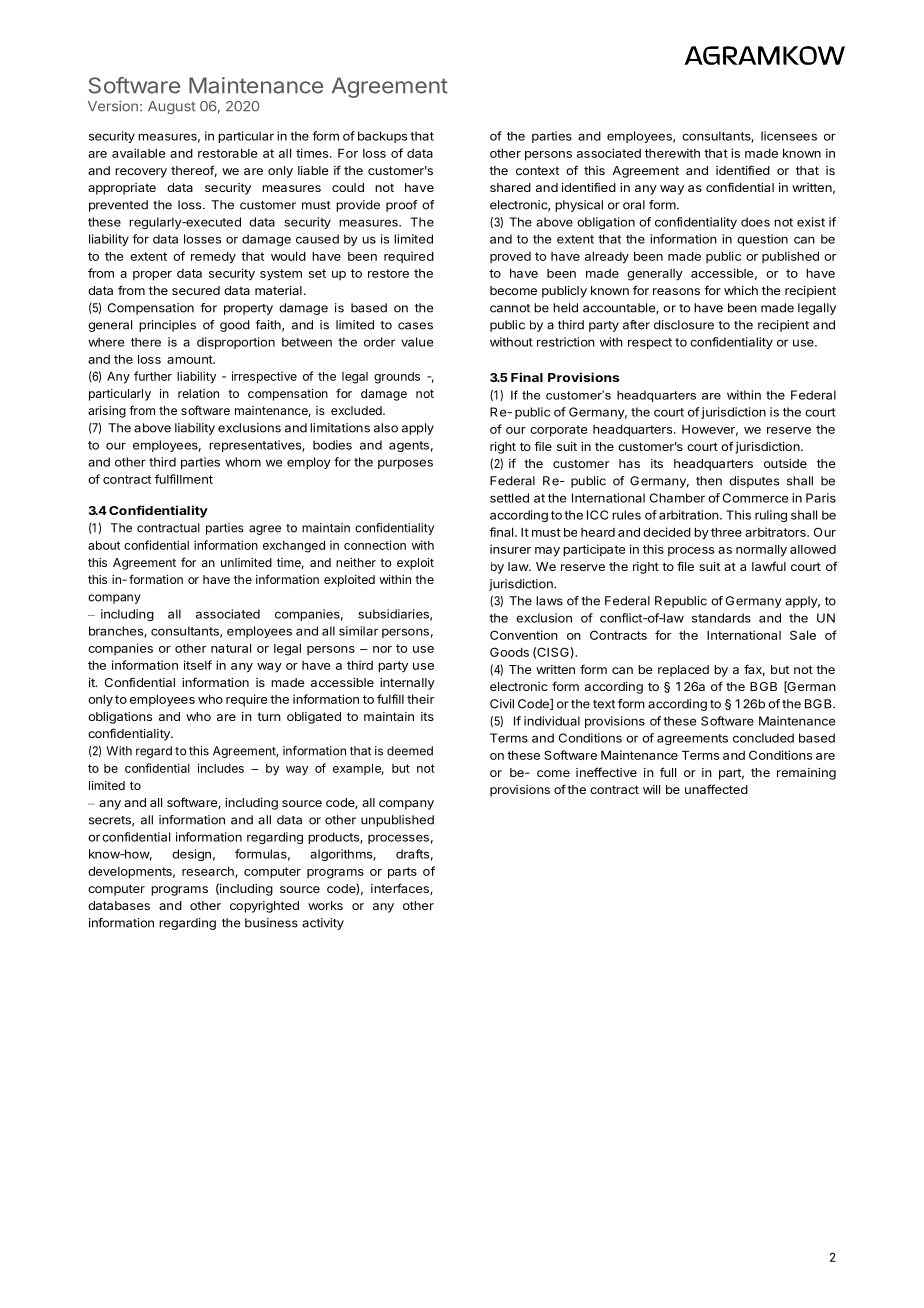 The image size is (924, 1308). I want to click on disclosure, so click(684, 325).
